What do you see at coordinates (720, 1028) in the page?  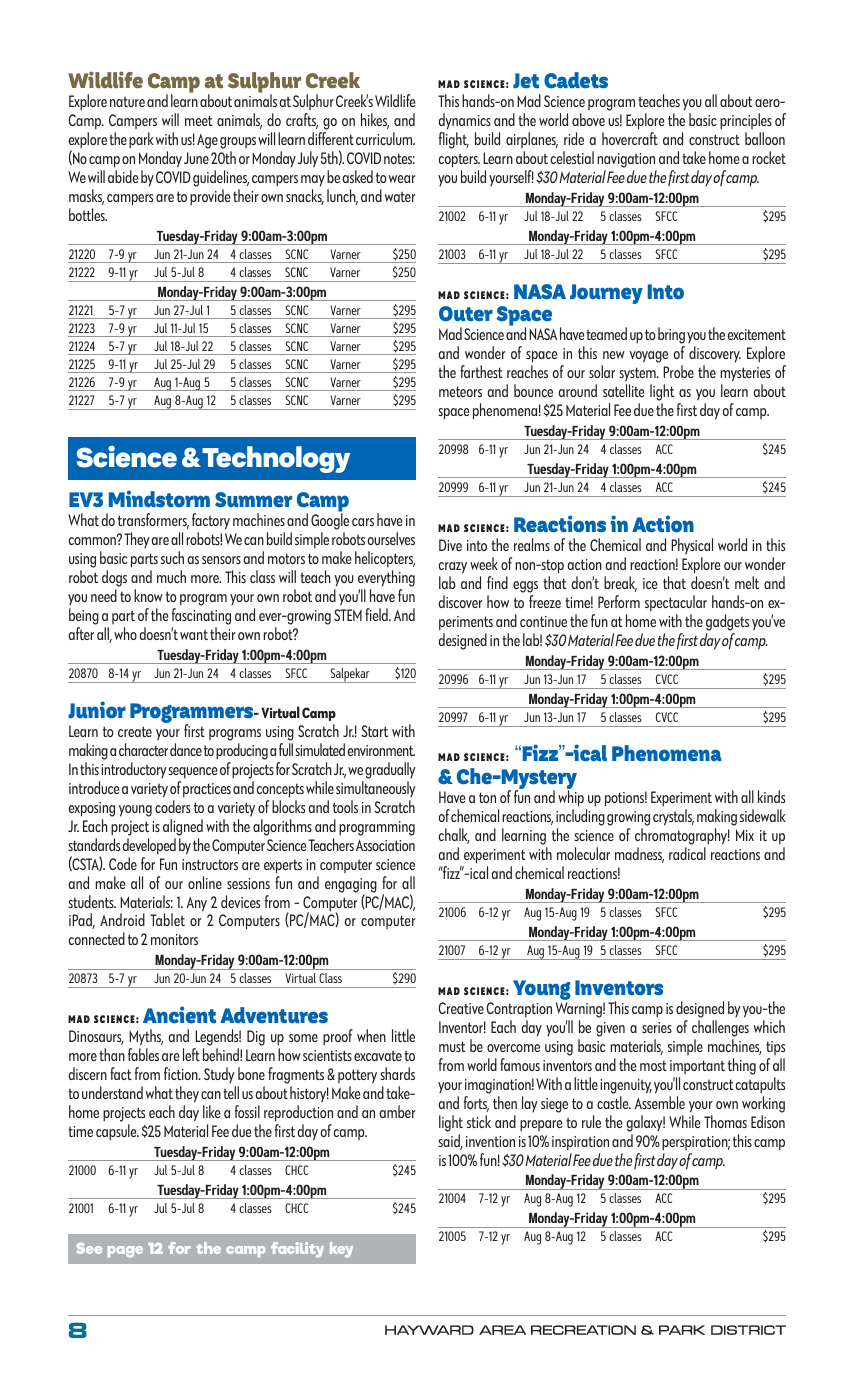 I see `challenges` at bounding box center [720, 1028].
